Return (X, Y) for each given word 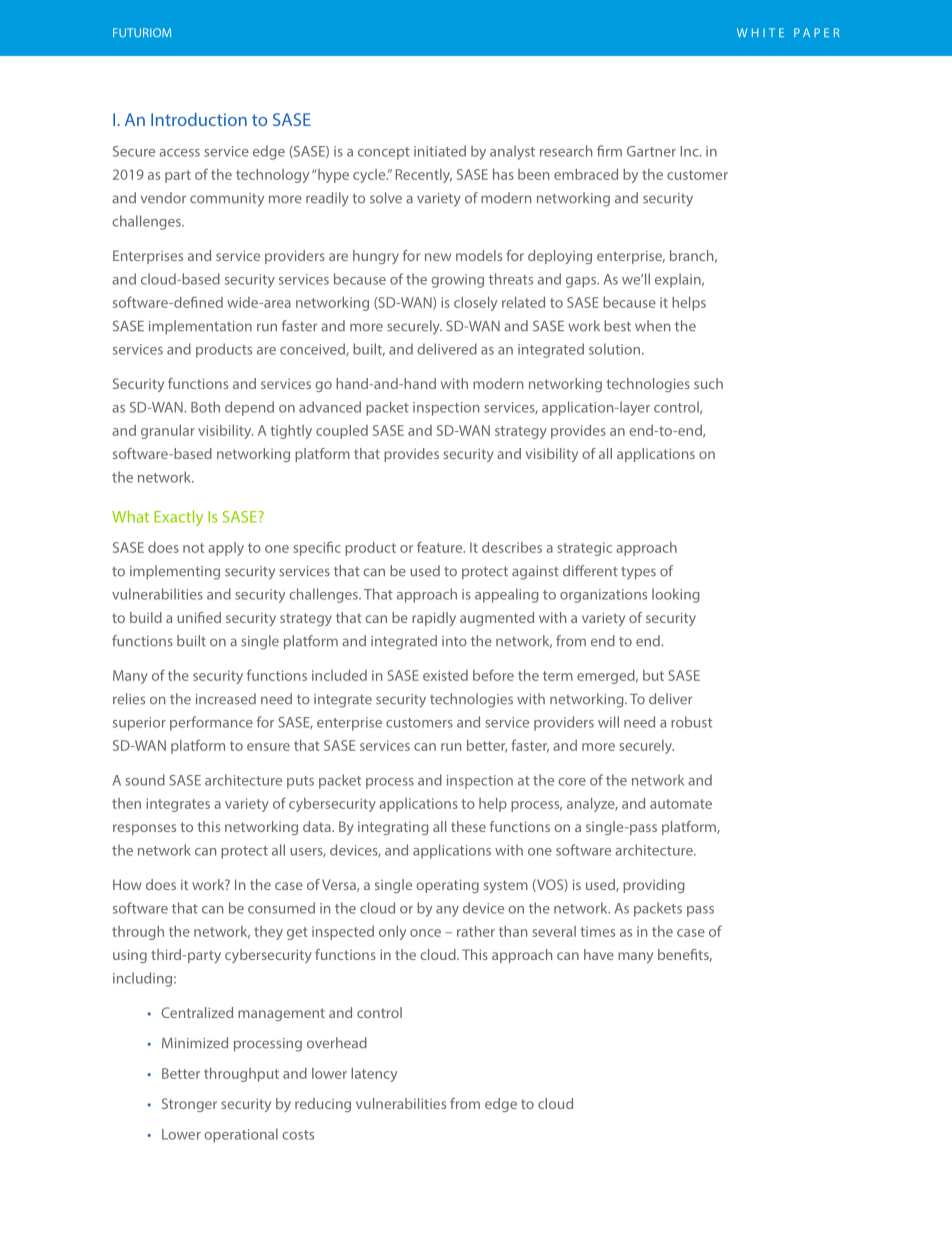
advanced (330, 407)
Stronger (189, 1105)
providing (654, 886)
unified (199, 617)
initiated (440, 151)
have (599, 954)
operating (447, 886)
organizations (603, 596)
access (179, 153)
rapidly (434, 619)
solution (614, 349)
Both (205, 407)
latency (374, 1075)
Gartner (651, 151)
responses (144, 829)
